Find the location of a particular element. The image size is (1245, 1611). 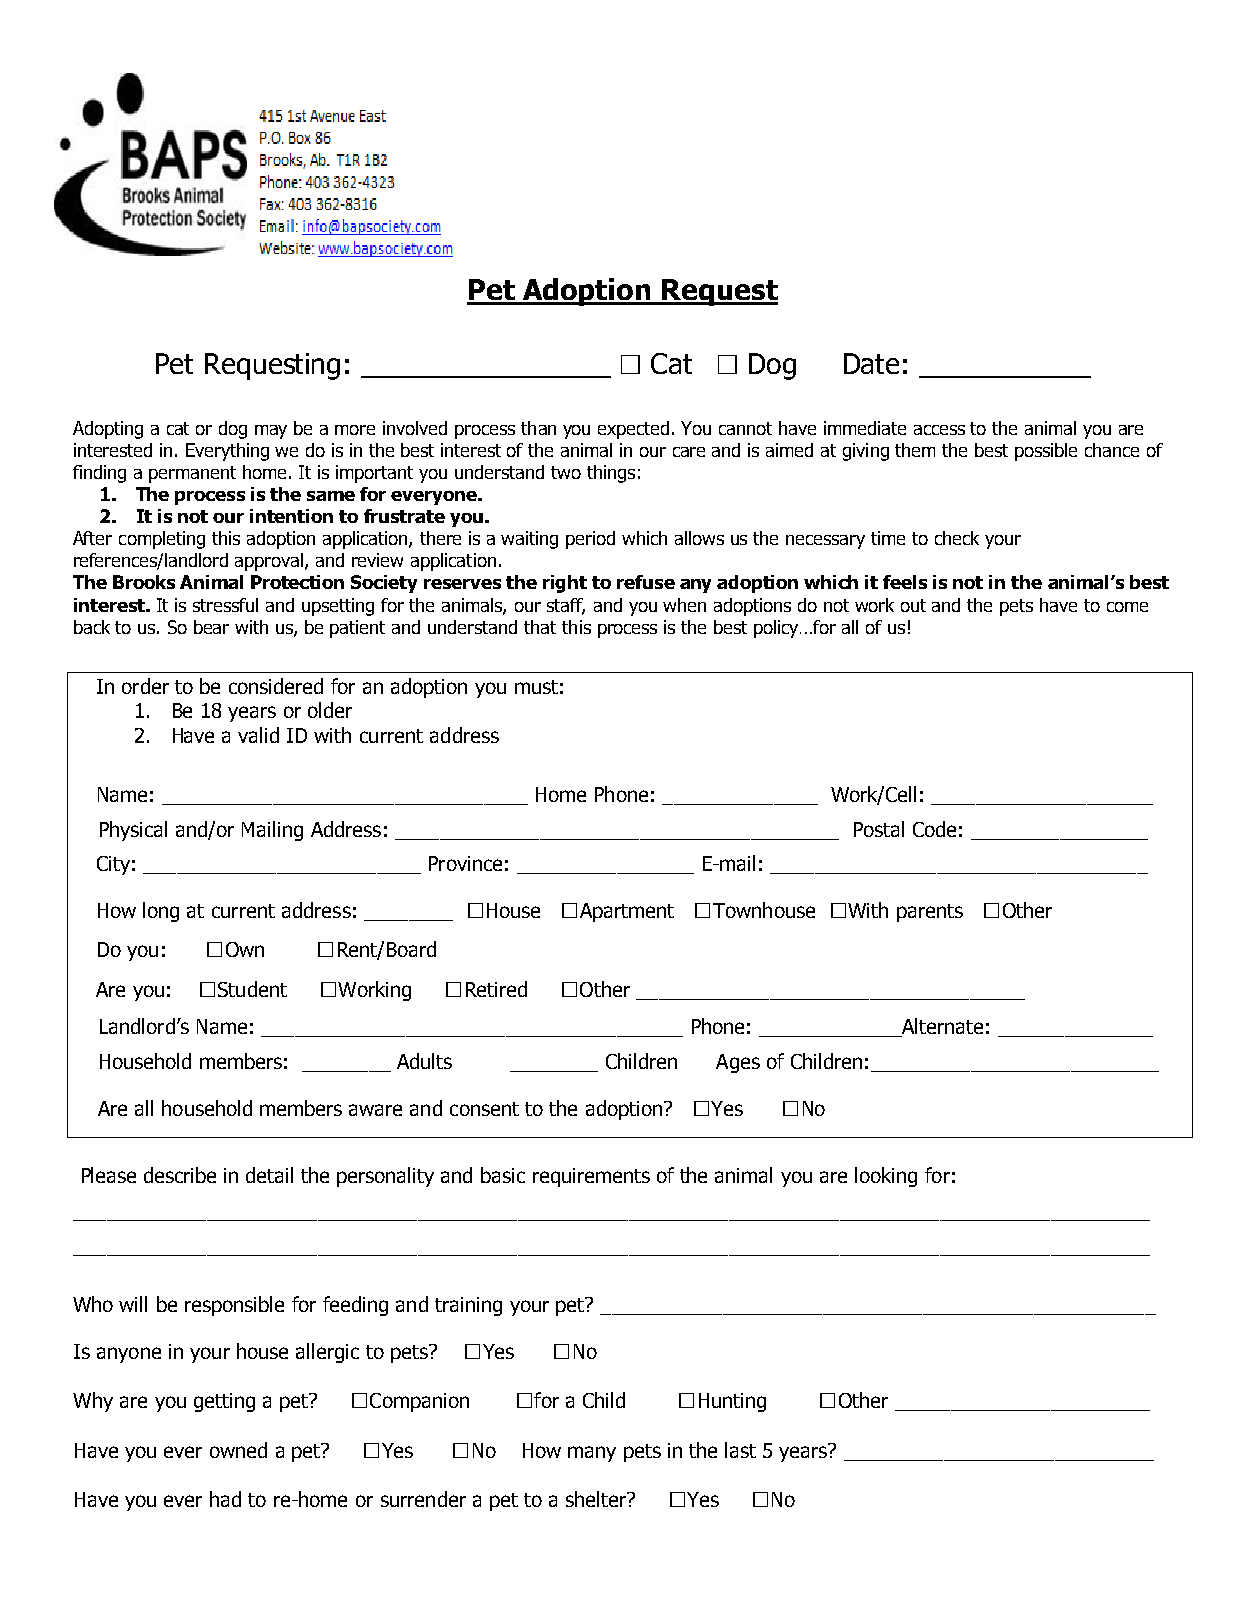

expected is located at coordinates (633, 430).
